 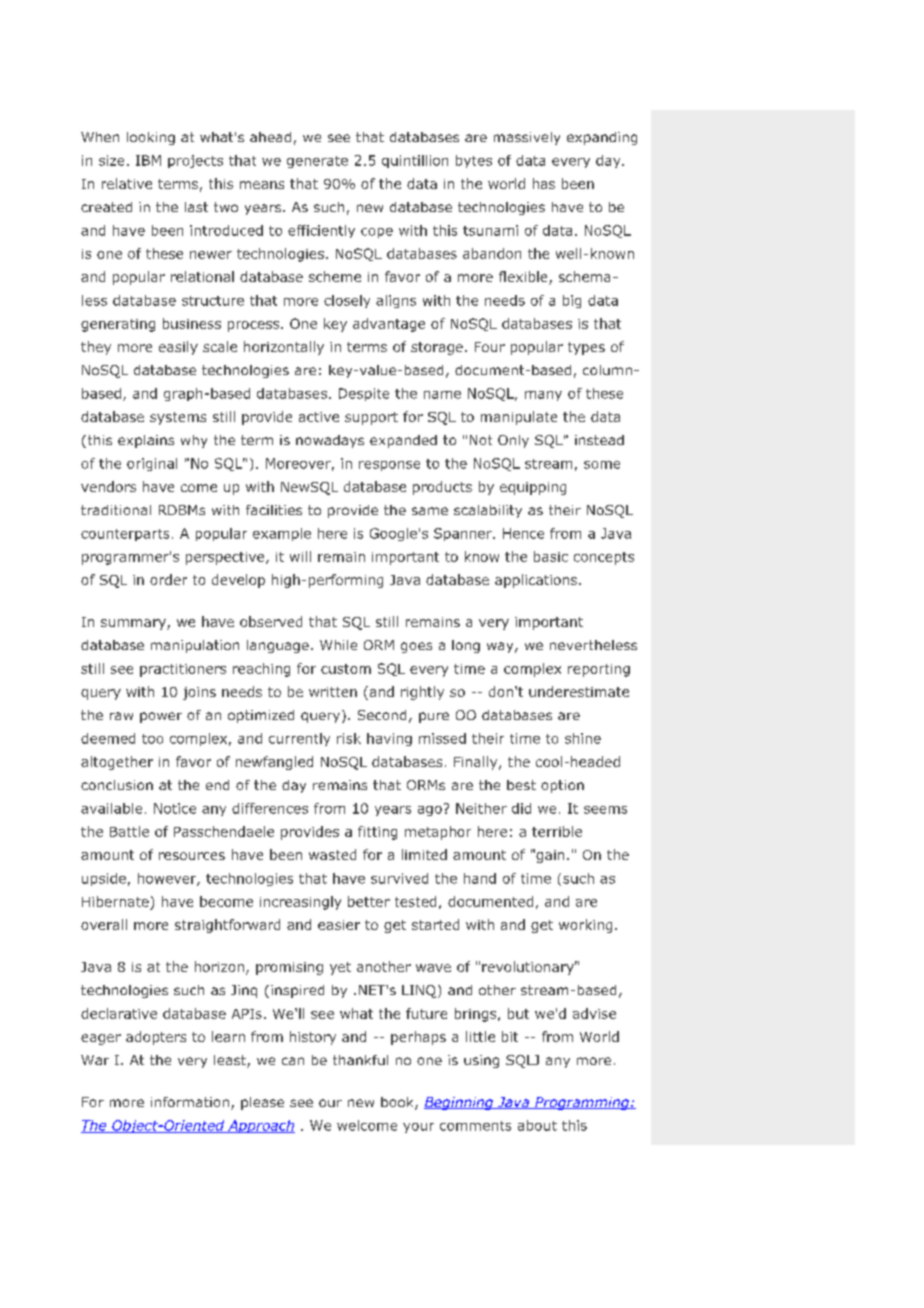 I want to click on counterparts, so click(x=125, y=535).
